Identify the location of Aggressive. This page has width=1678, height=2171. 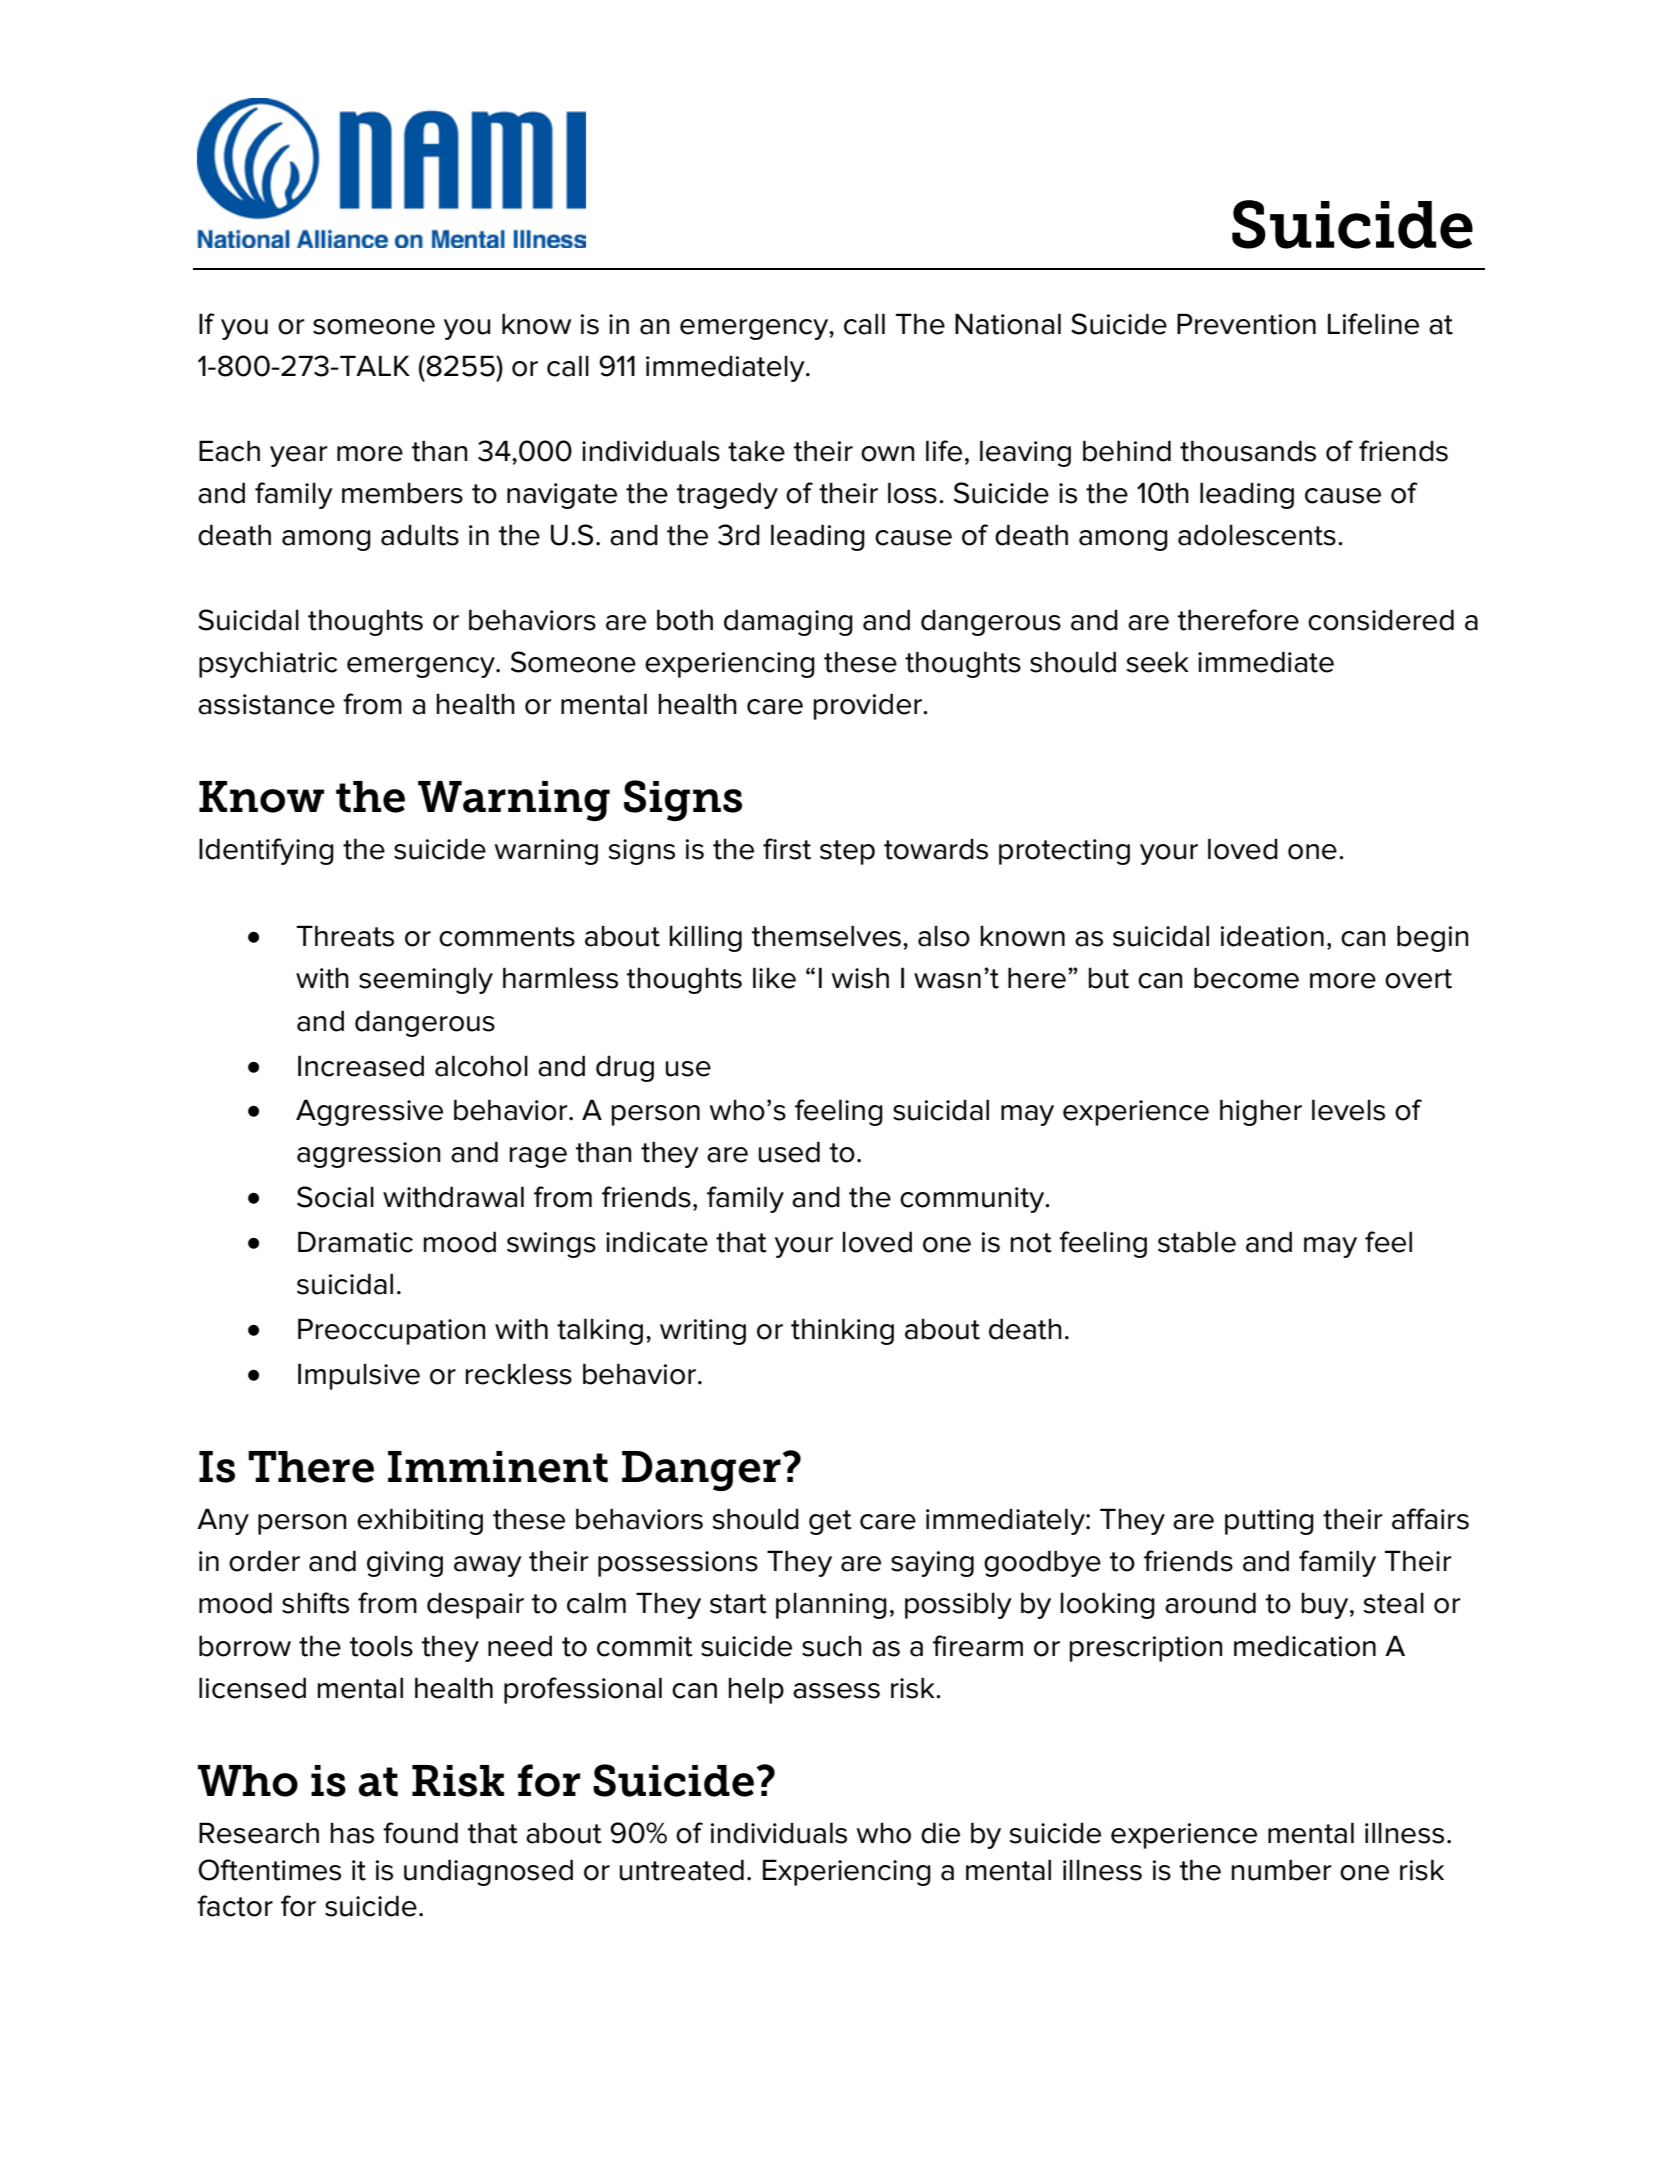
(369, 1112).
